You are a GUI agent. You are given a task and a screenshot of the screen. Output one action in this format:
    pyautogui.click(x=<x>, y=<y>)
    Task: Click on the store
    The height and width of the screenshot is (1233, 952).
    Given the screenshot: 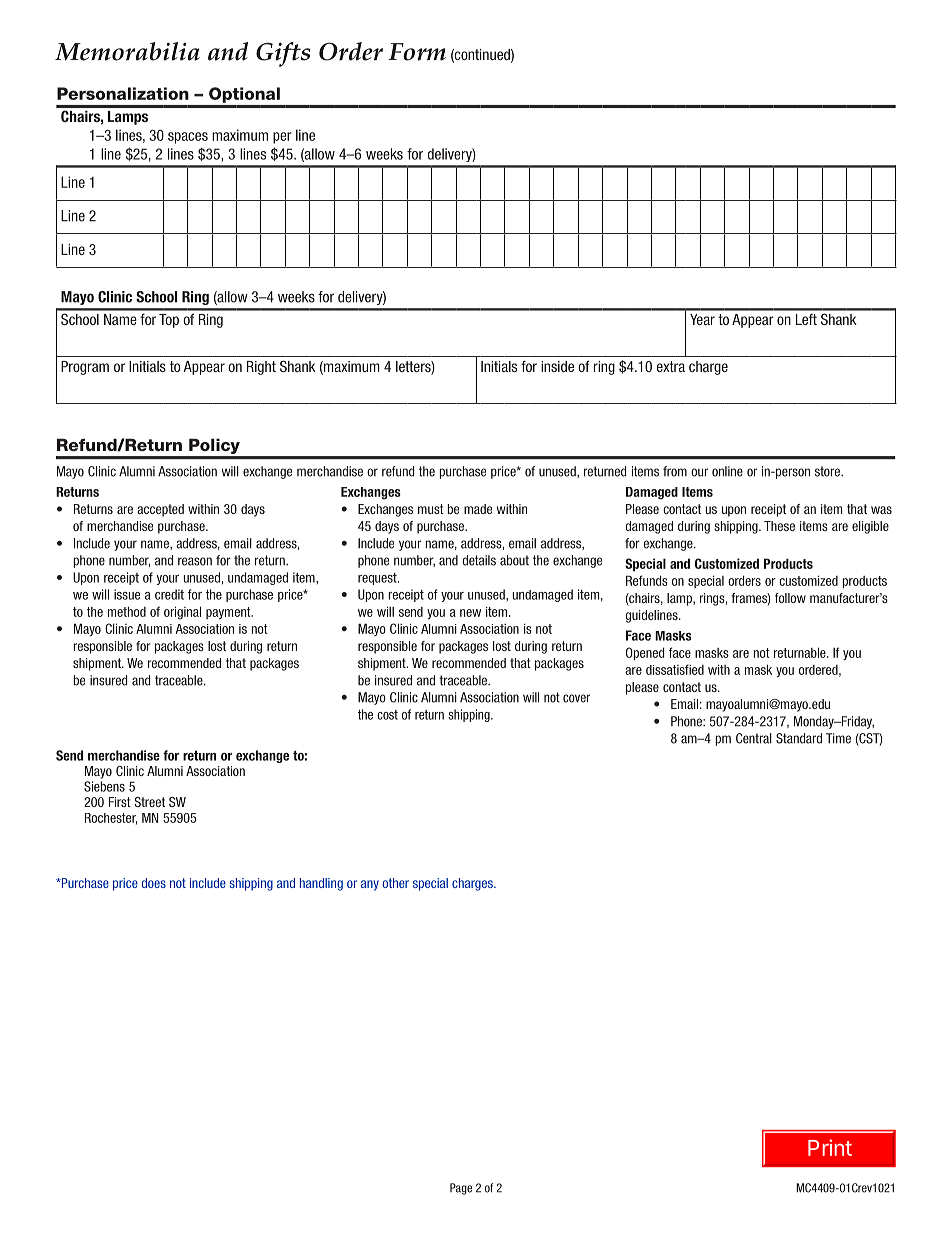 What is the action you would take?
    pyautogui.click(x=828, y=471)
